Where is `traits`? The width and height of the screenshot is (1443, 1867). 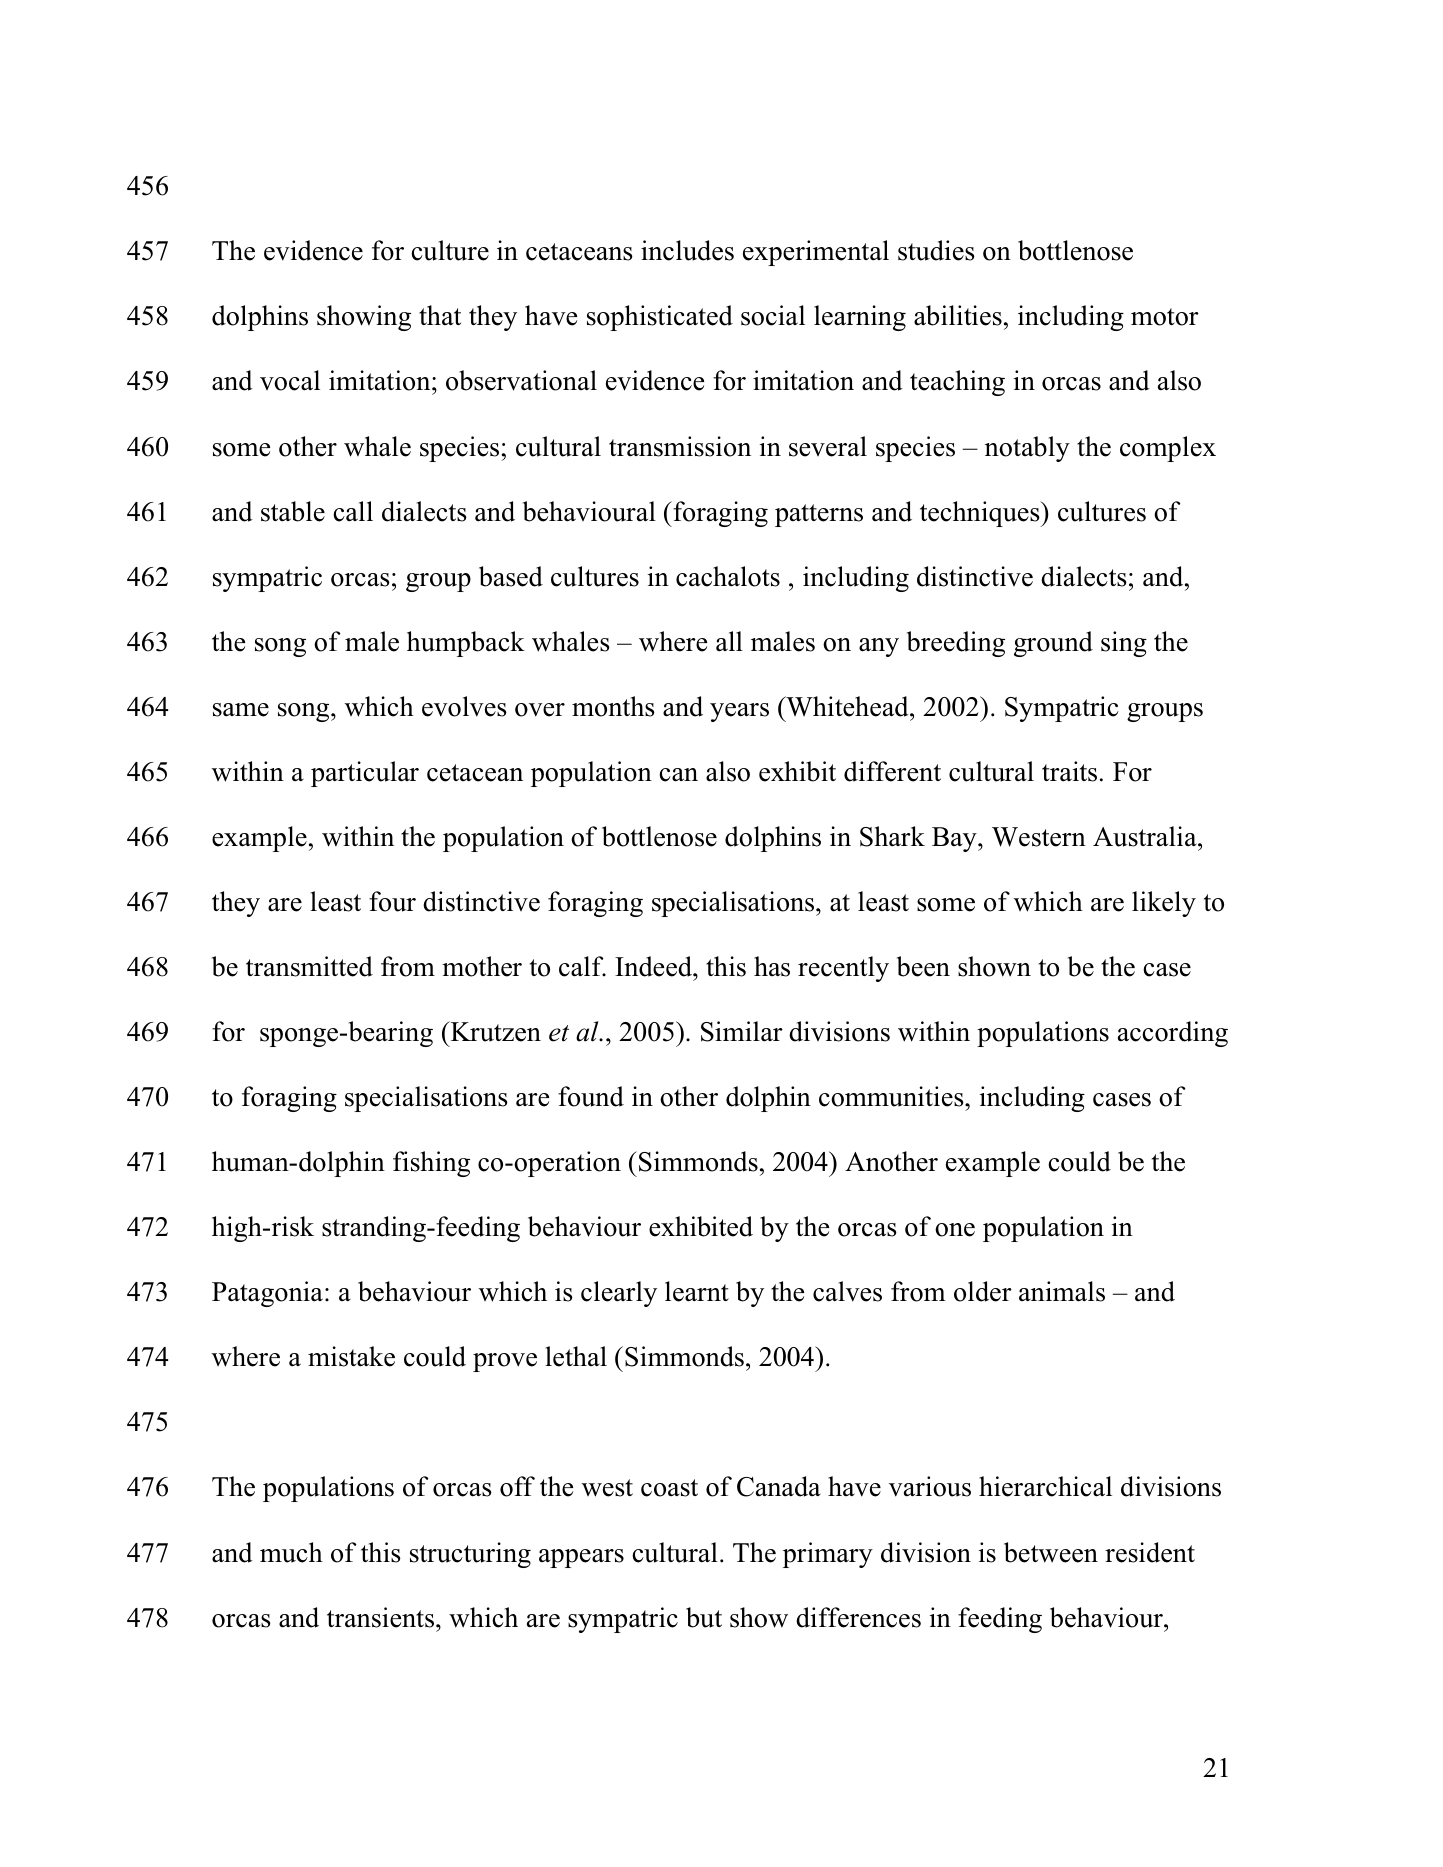 traits is located at coordinates (1069, 771).
